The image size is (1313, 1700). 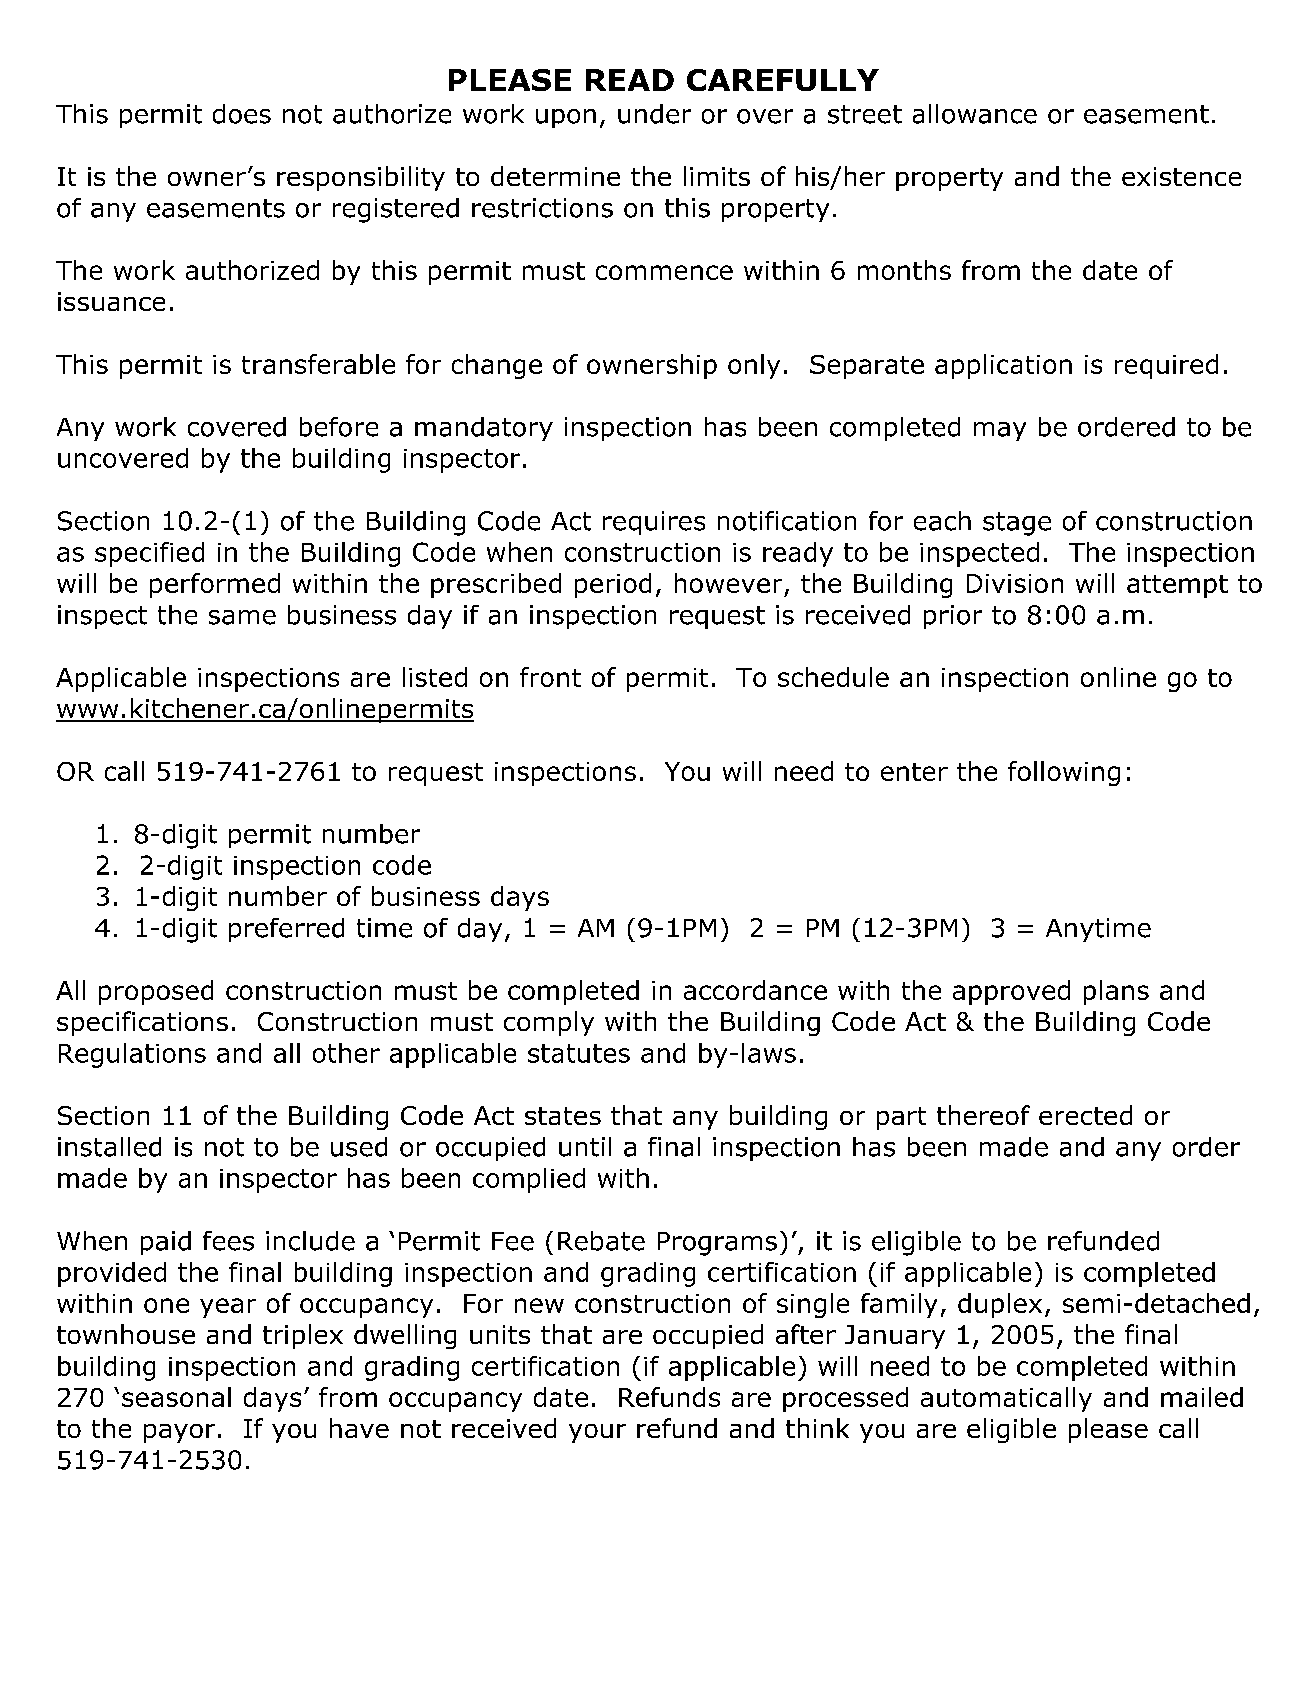 I want to click on under, so click(x=654, y=114).
